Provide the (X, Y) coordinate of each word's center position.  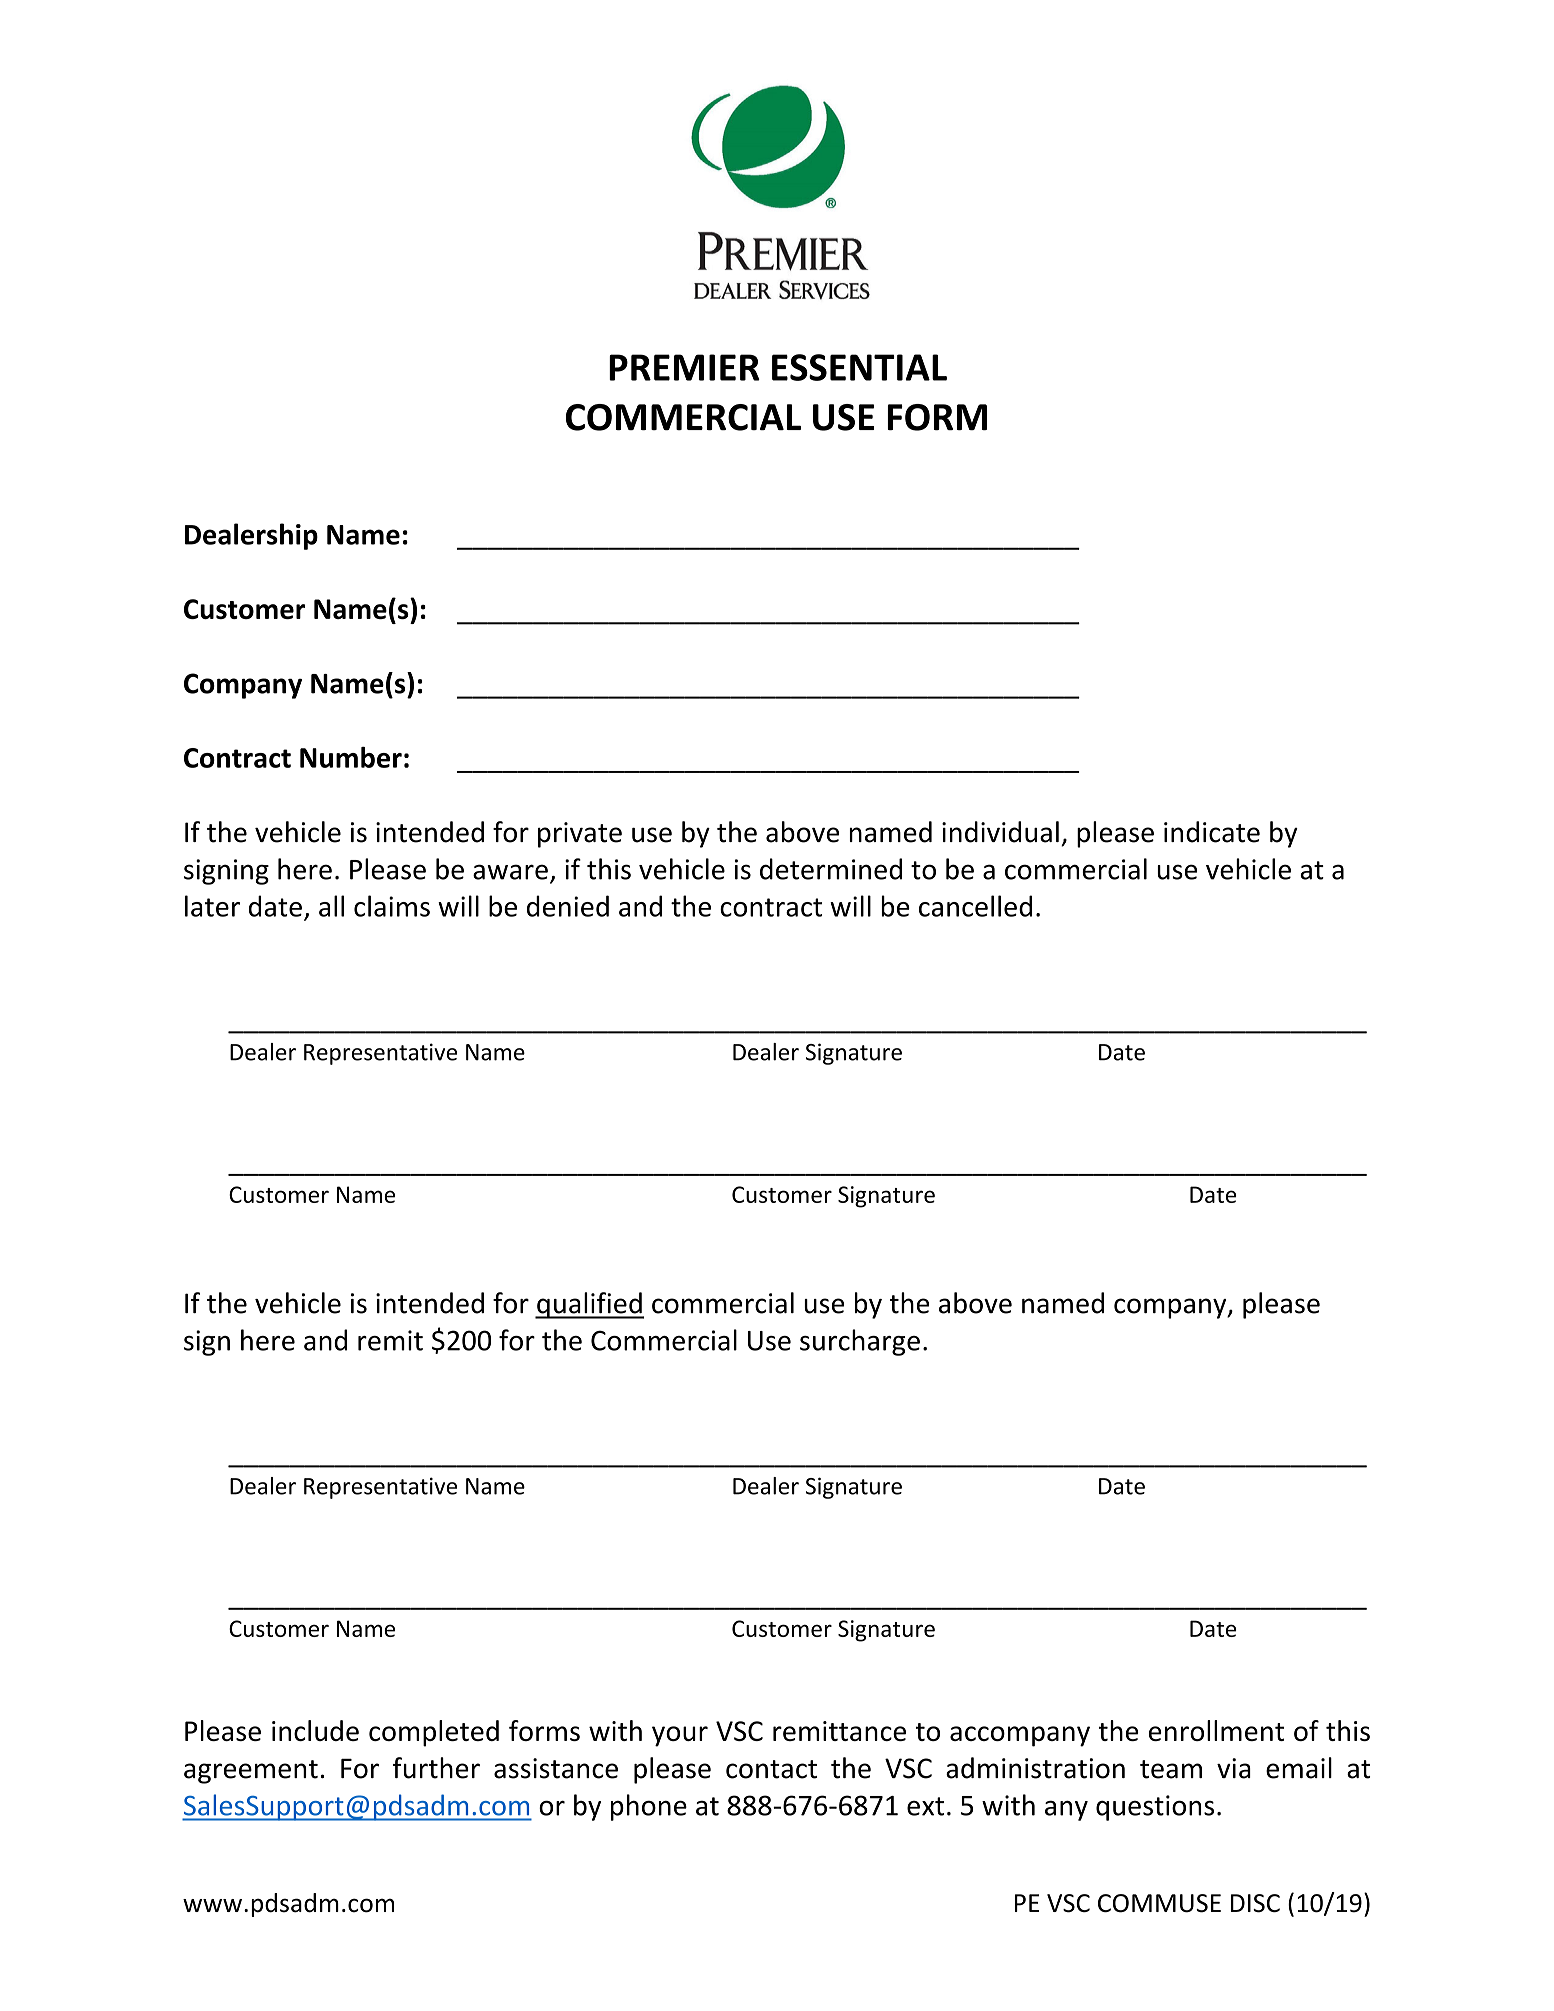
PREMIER (684, 367)
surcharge (860, 1342)
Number (351, 757)
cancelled (975, 906)
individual (1000, 832)
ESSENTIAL (859, 367)
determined (831, 869)
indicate (1212, 832)
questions (1155, 1808)
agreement (251, 1772)
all (331, 906)
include (315, 1730)
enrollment (1216, 1730)
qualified (589, 1305)
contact (771, 1769)
